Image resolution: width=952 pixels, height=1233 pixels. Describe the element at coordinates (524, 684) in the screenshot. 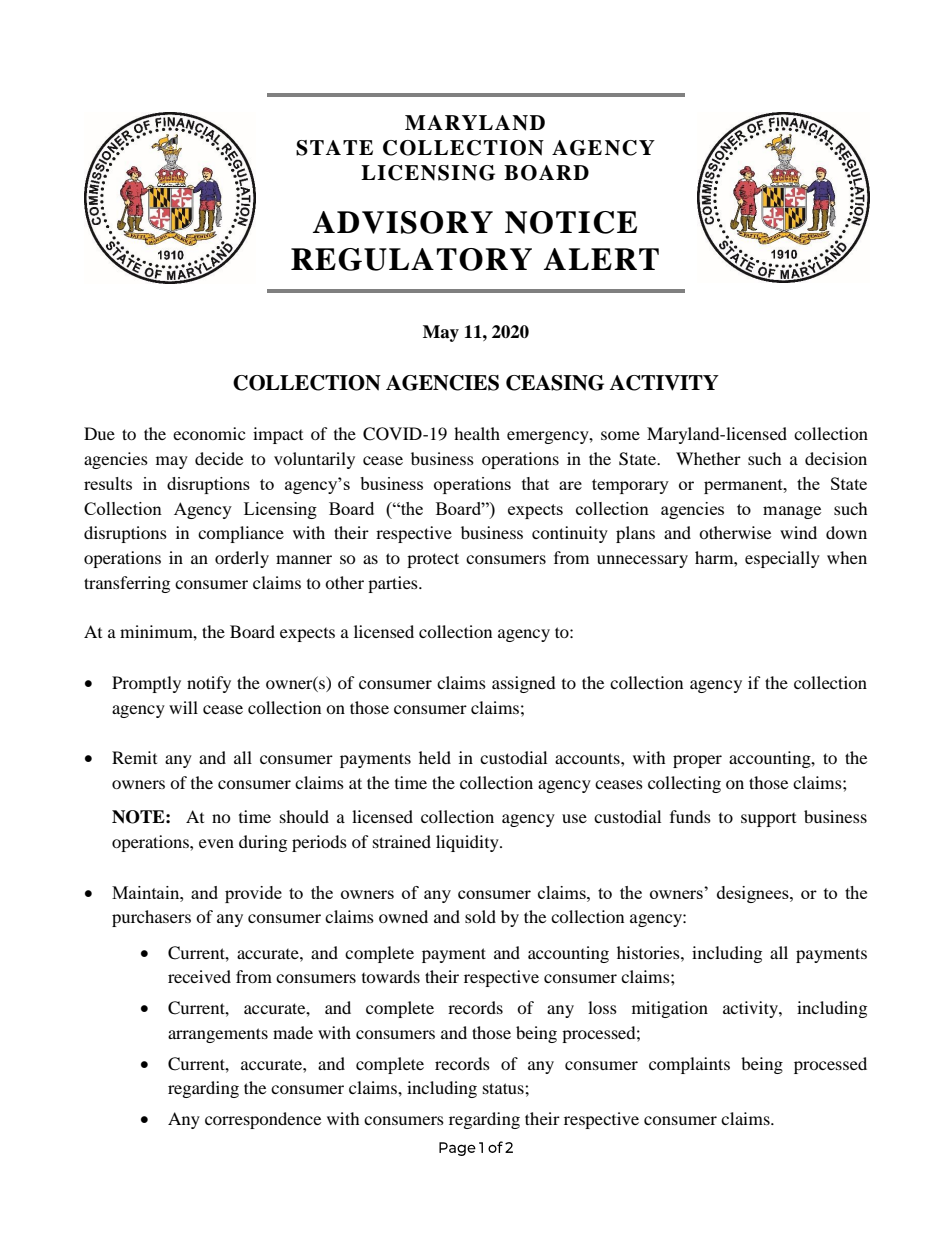

I see `assigned` at that location.
